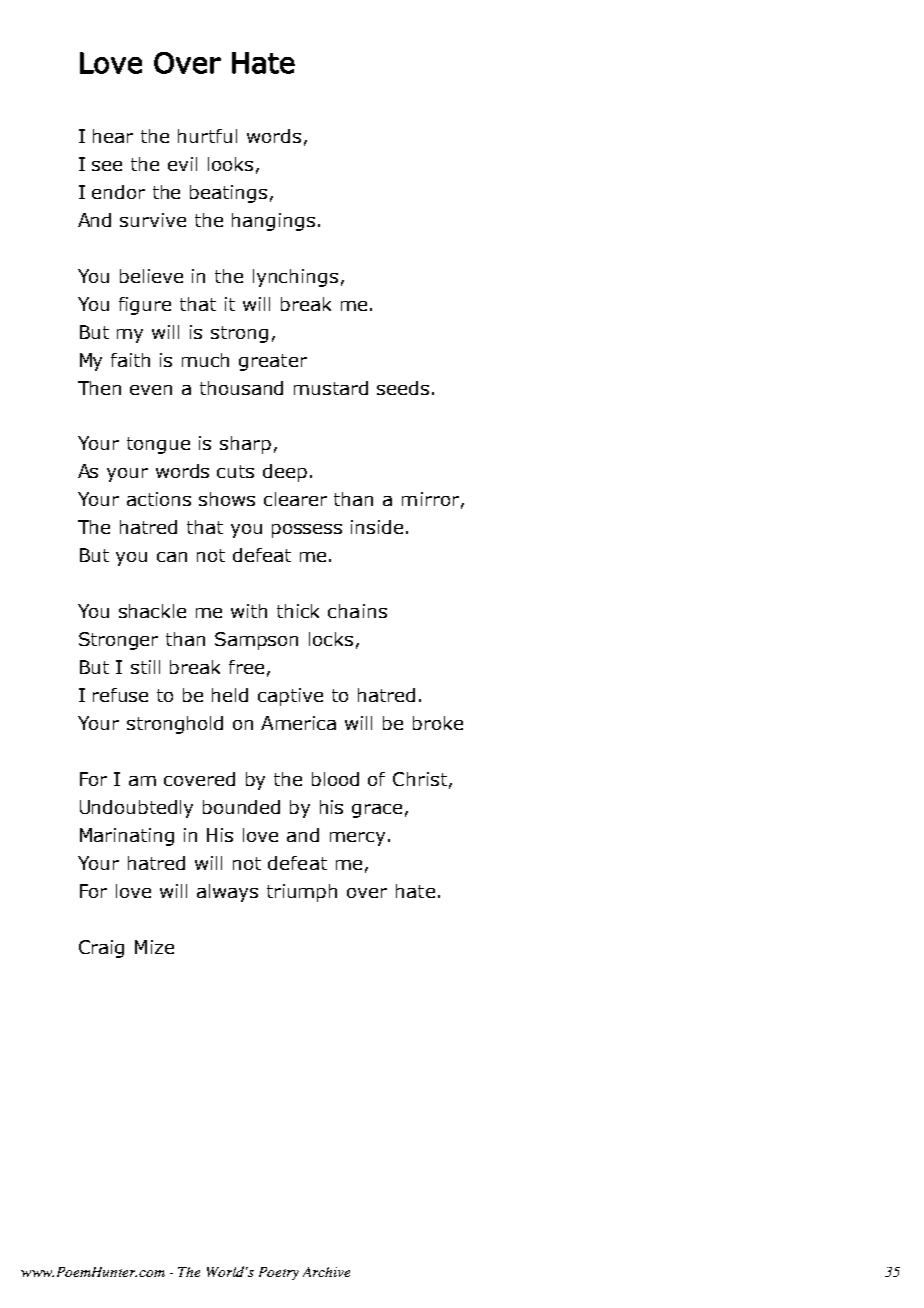 The height and width of the screenshot is (1308, 924). I want to click on clearer, so click(295, 499).
